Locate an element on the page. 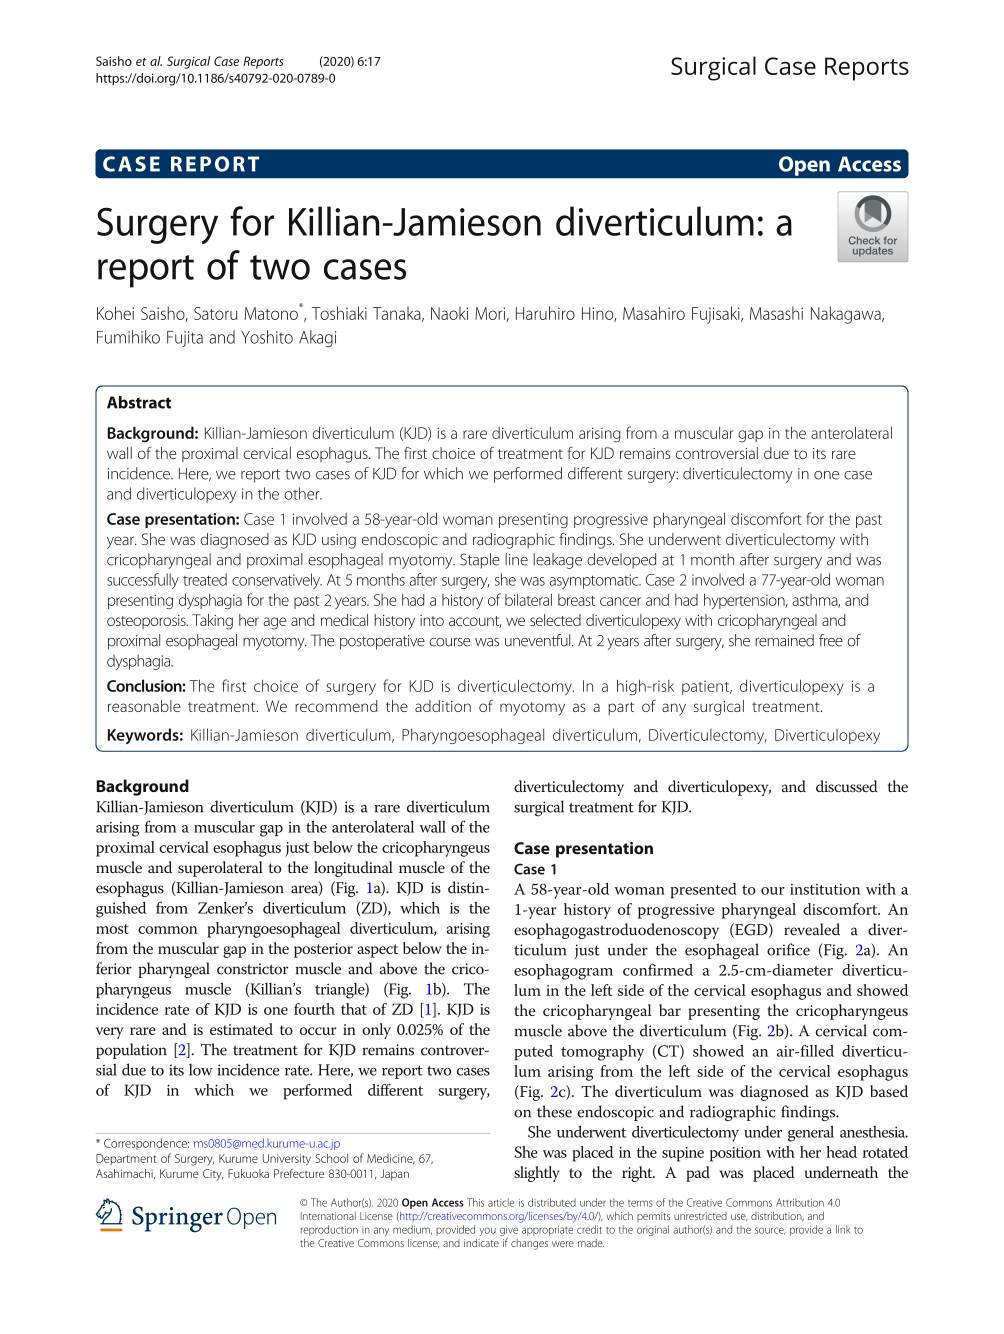 Image resolution: width=1004 pixels, height=1334 pixels. line is located at coordinates (516, 559).
